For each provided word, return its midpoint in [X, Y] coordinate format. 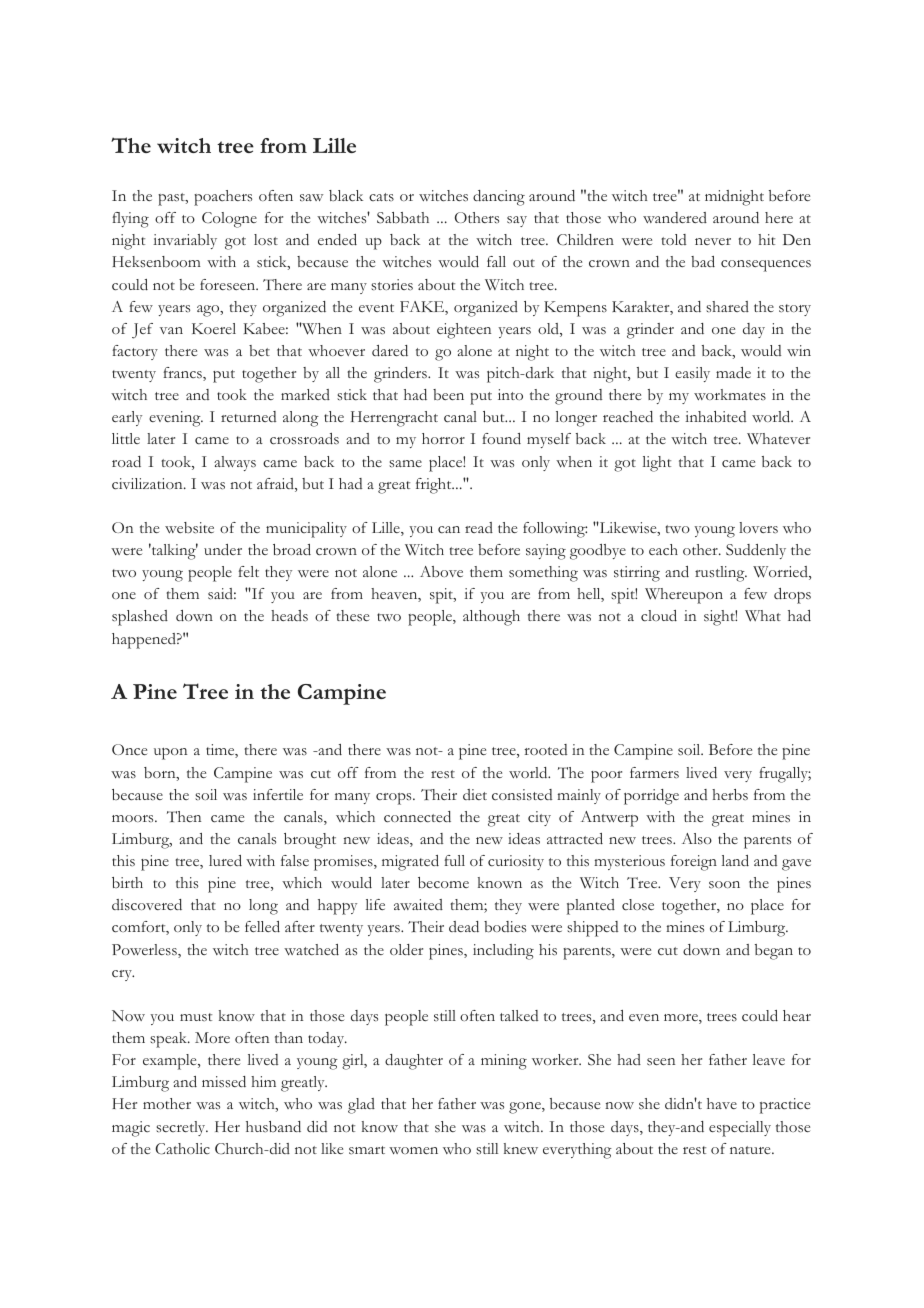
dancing [499, 198]
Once [129, 750]
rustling [721, 574]
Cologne [229, 220]
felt [248, 571]
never [713, 241]
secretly [182, 1128]
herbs [730, 795]
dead [464, 926]
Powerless [145, 951]
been [448, 394]
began [774, 952]
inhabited [715, 416]
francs [183, 374]
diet [475, 794]
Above [441, 571]
